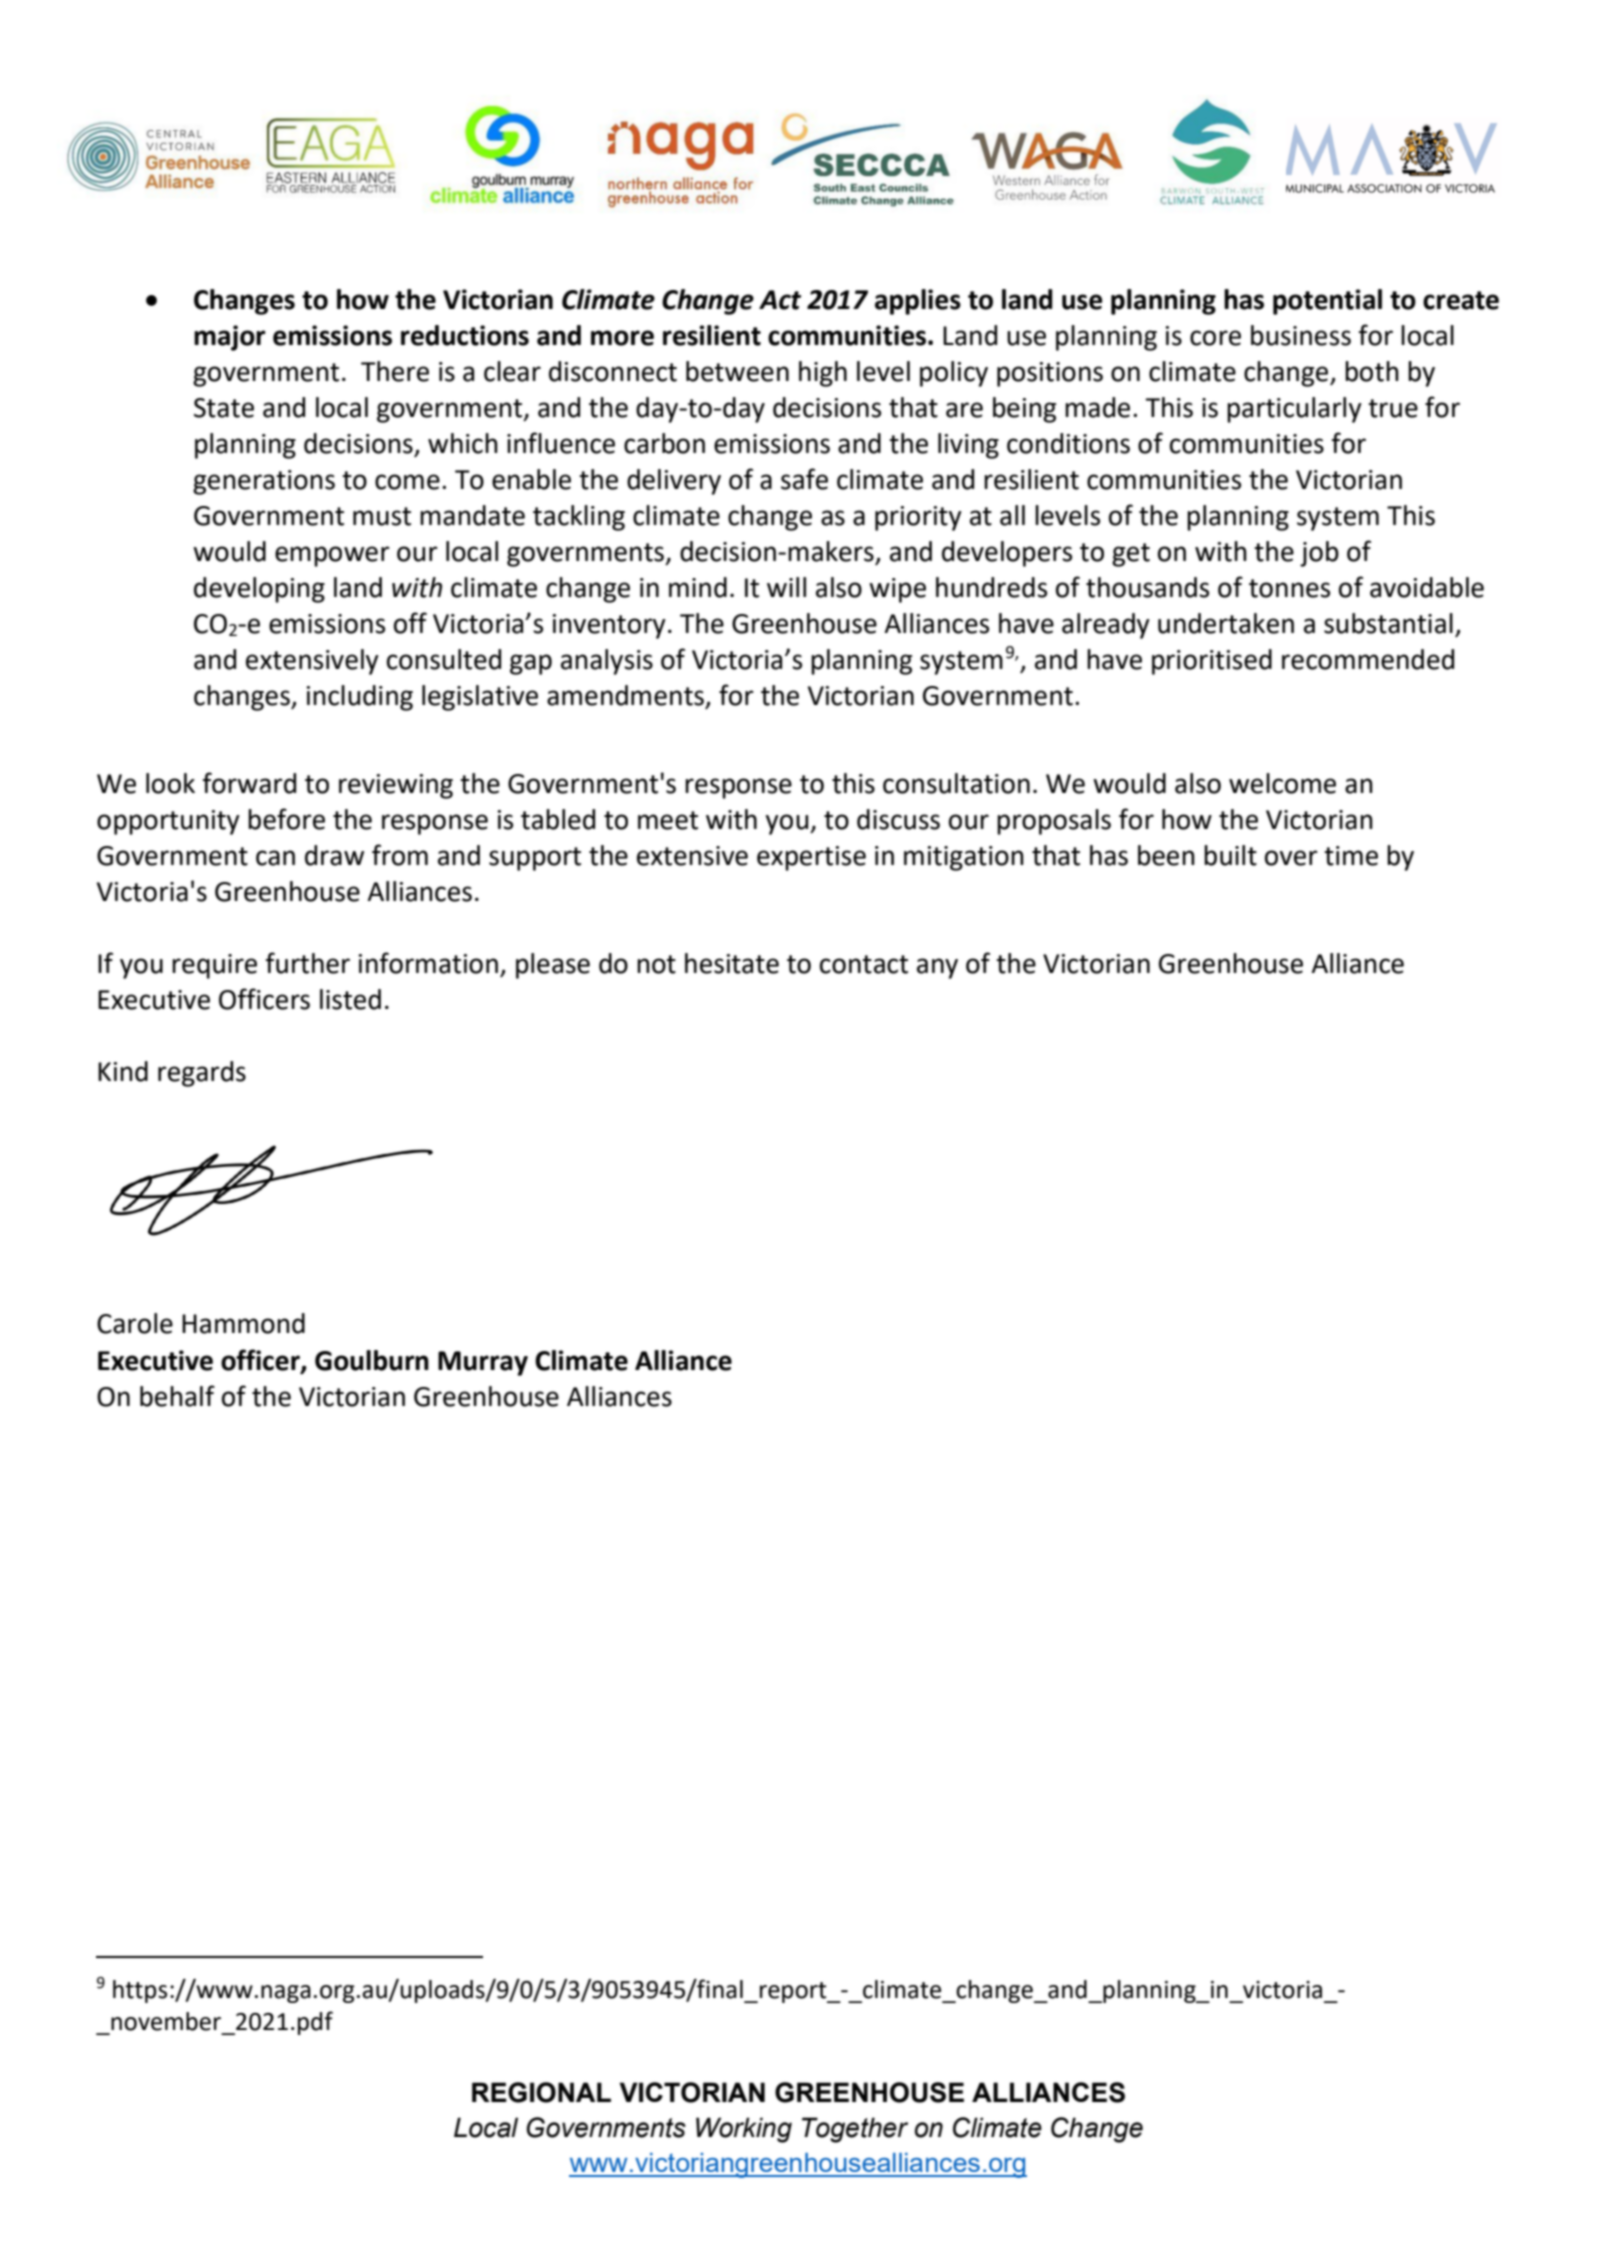 This screenshot has width=1597, height=2259. What do you see at coordinates (1301, 335) in the screenshot?
I see `business` at bounding box center [1301, 335].
